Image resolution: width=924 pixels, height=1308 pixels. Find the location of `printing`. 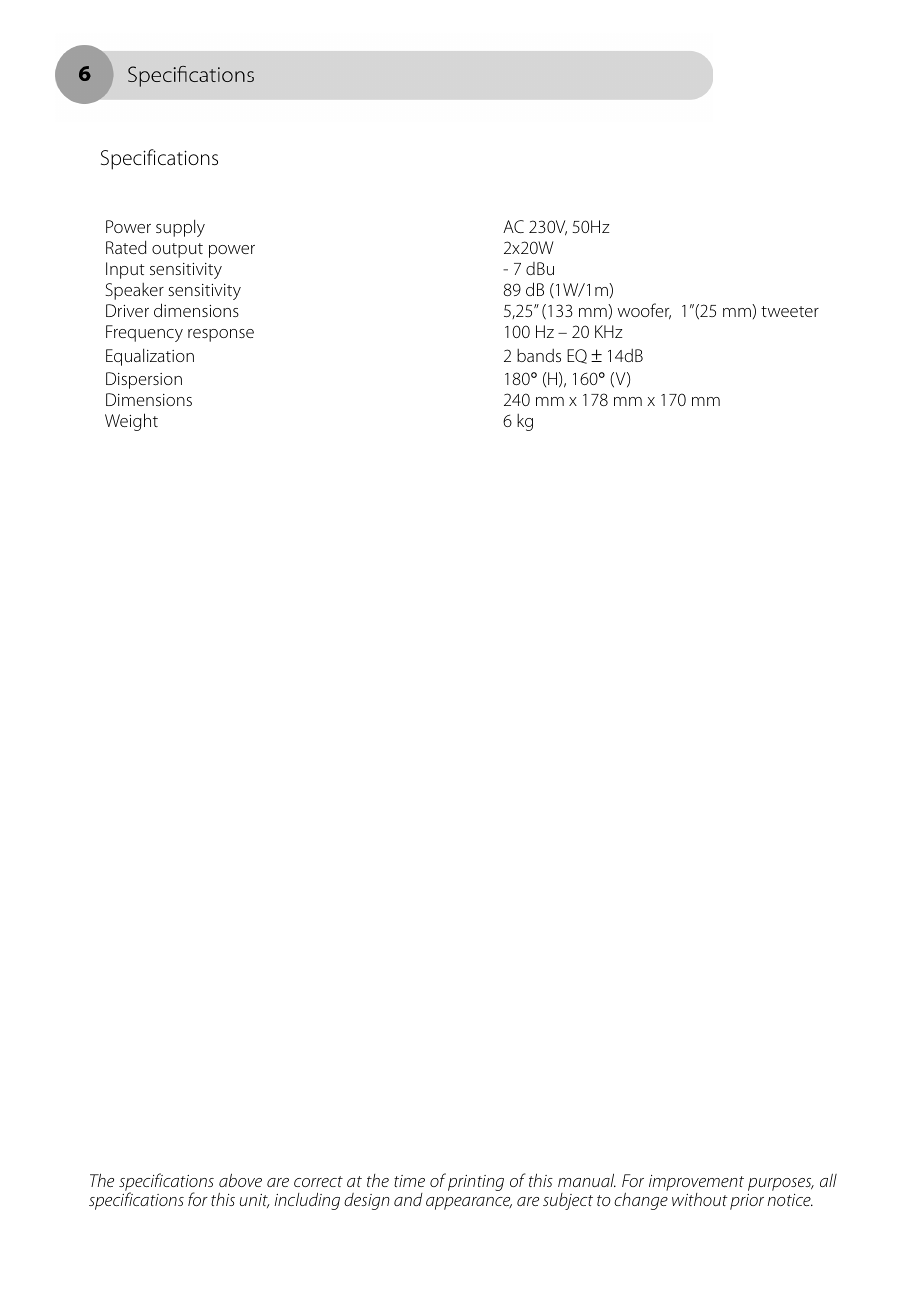

printing is located at coordinates (476, 1183).
